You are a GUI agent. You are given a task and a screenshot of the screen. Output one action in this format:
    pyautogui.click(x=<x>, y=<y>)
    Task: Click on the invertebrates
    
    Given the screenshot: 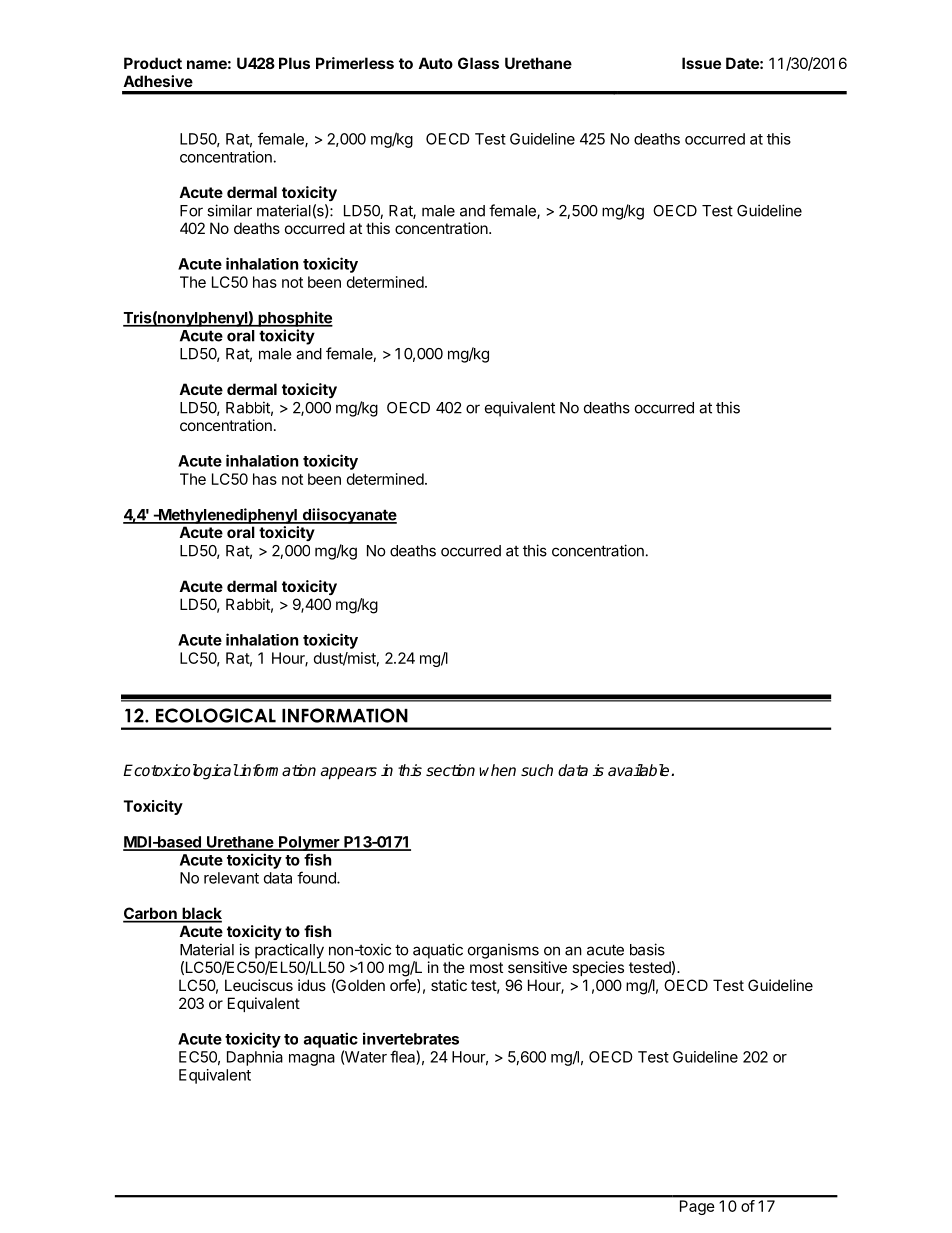 What is the action you would take?
    pyautogui.click(x=411, y=1038)
